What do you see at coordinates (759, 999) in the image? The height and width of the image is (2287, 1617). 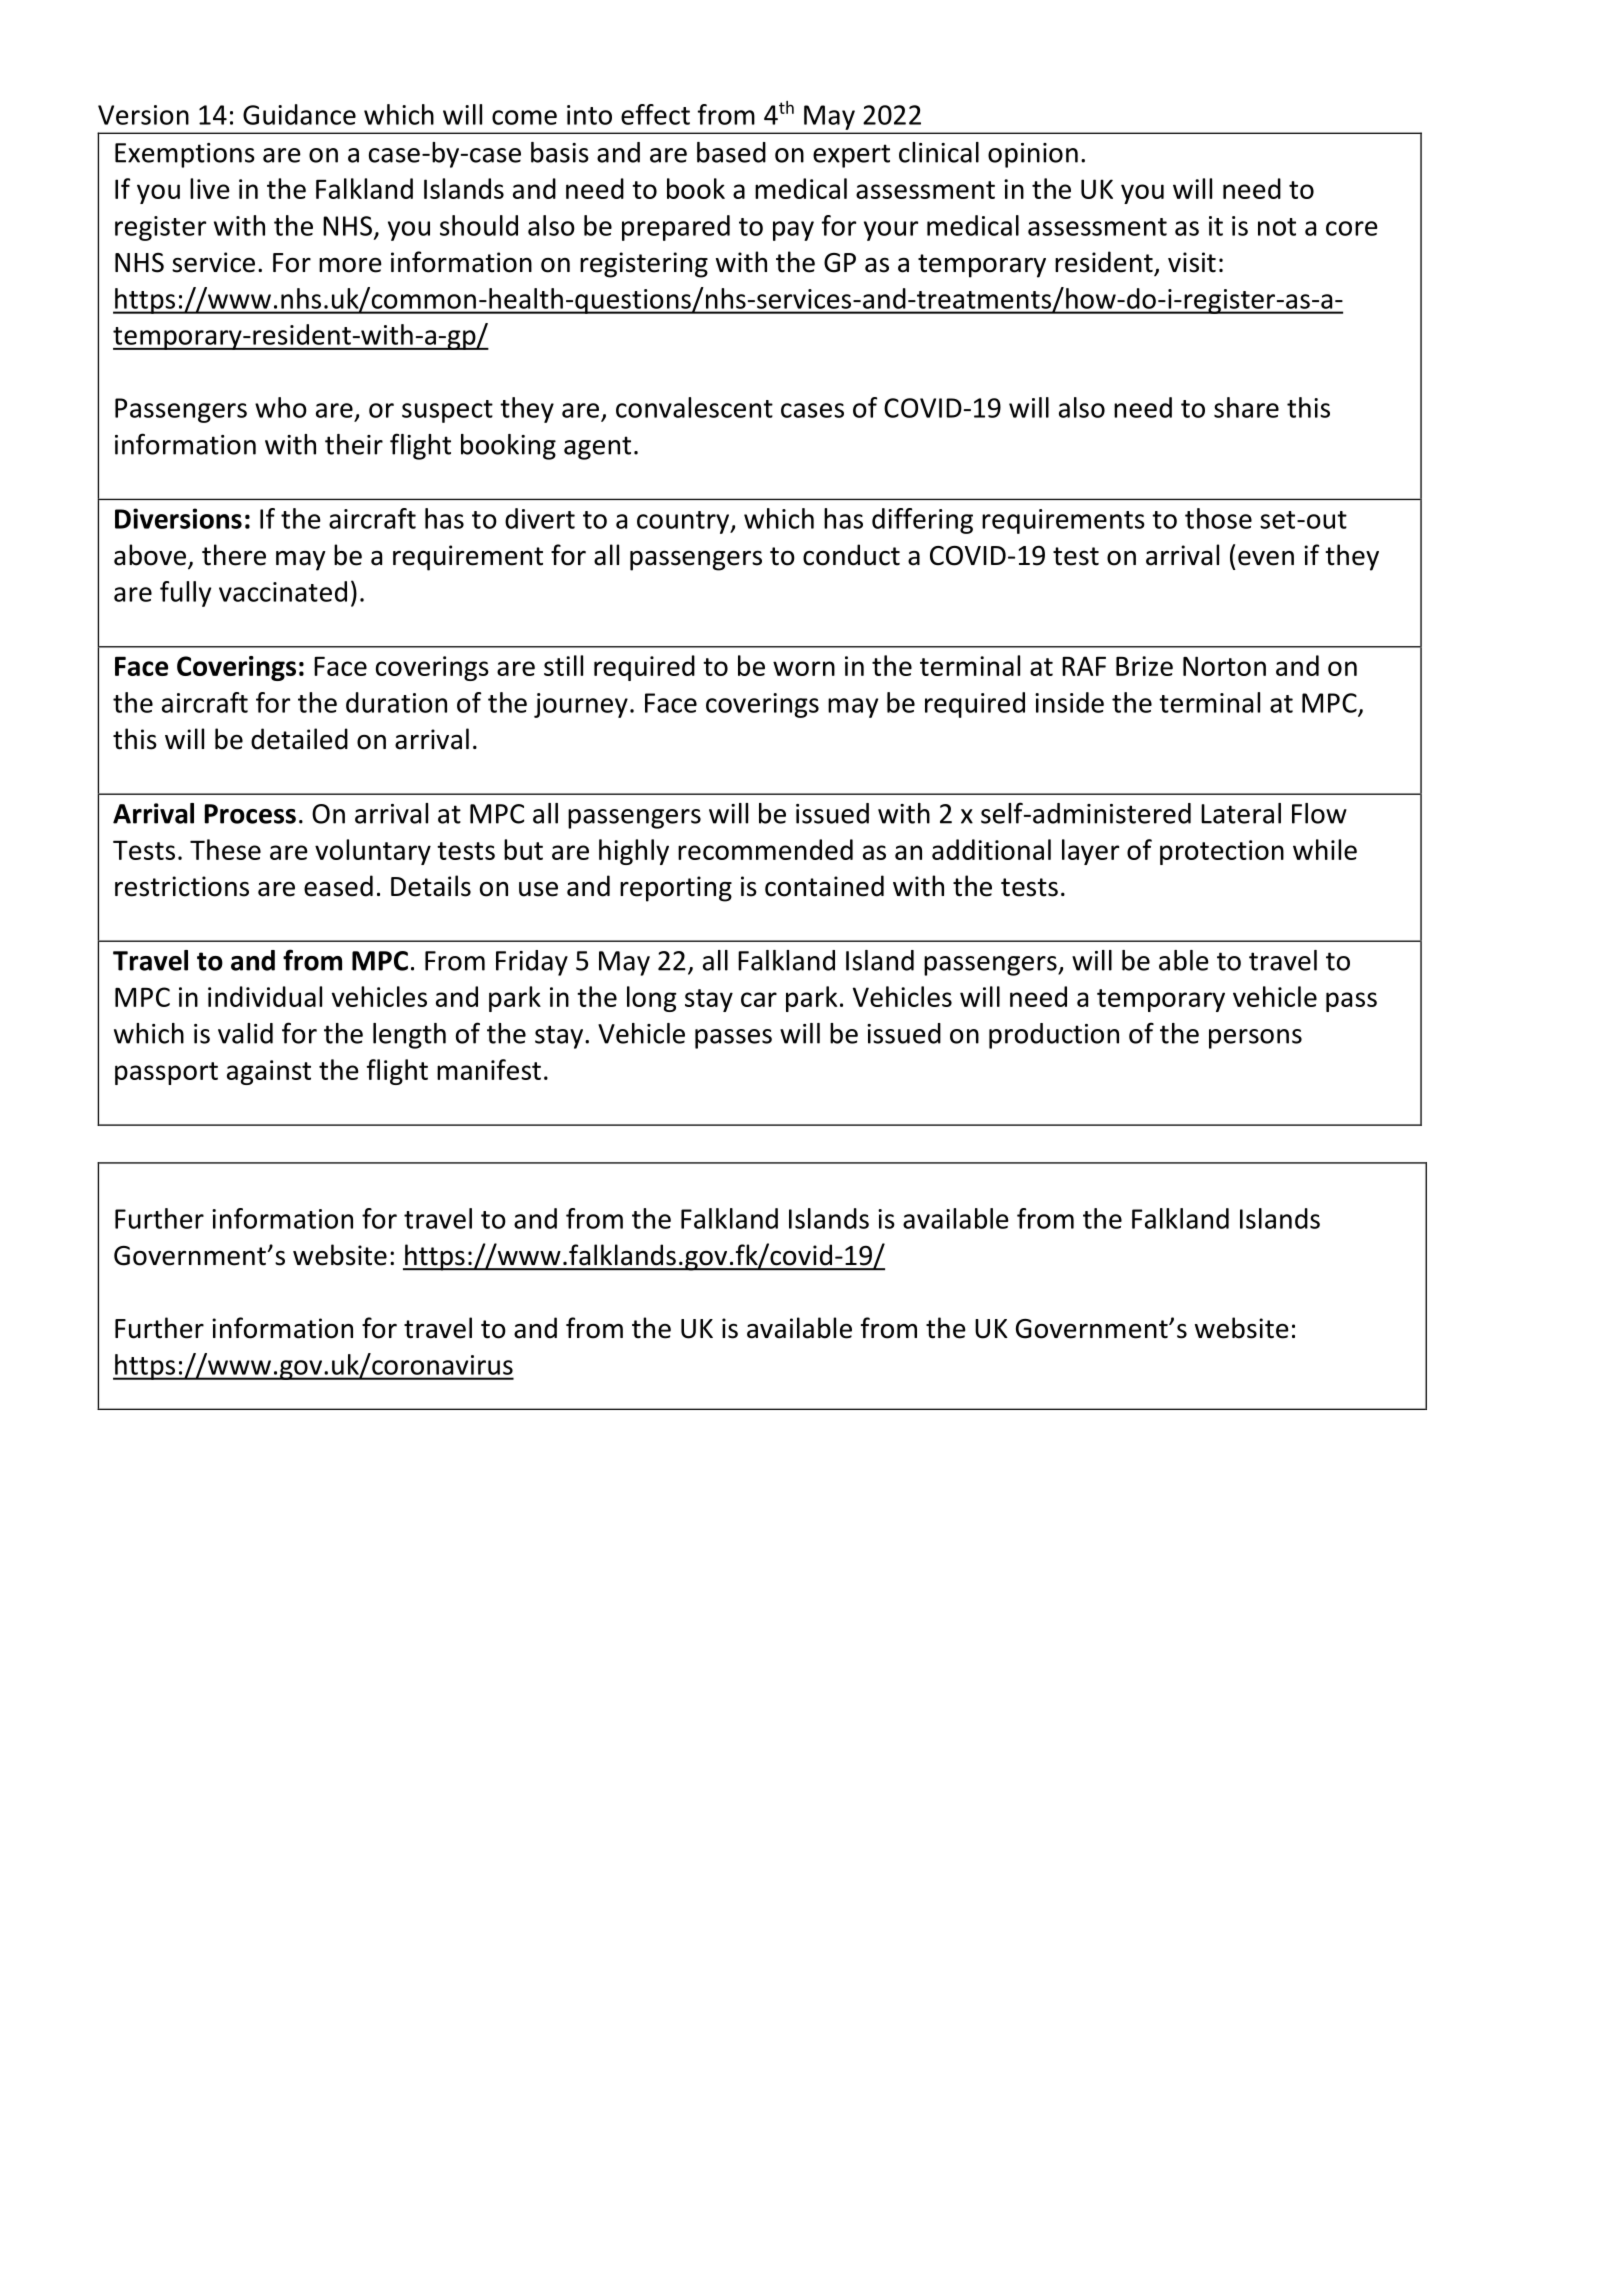 I see `car` at bounding box center [759, 999].
